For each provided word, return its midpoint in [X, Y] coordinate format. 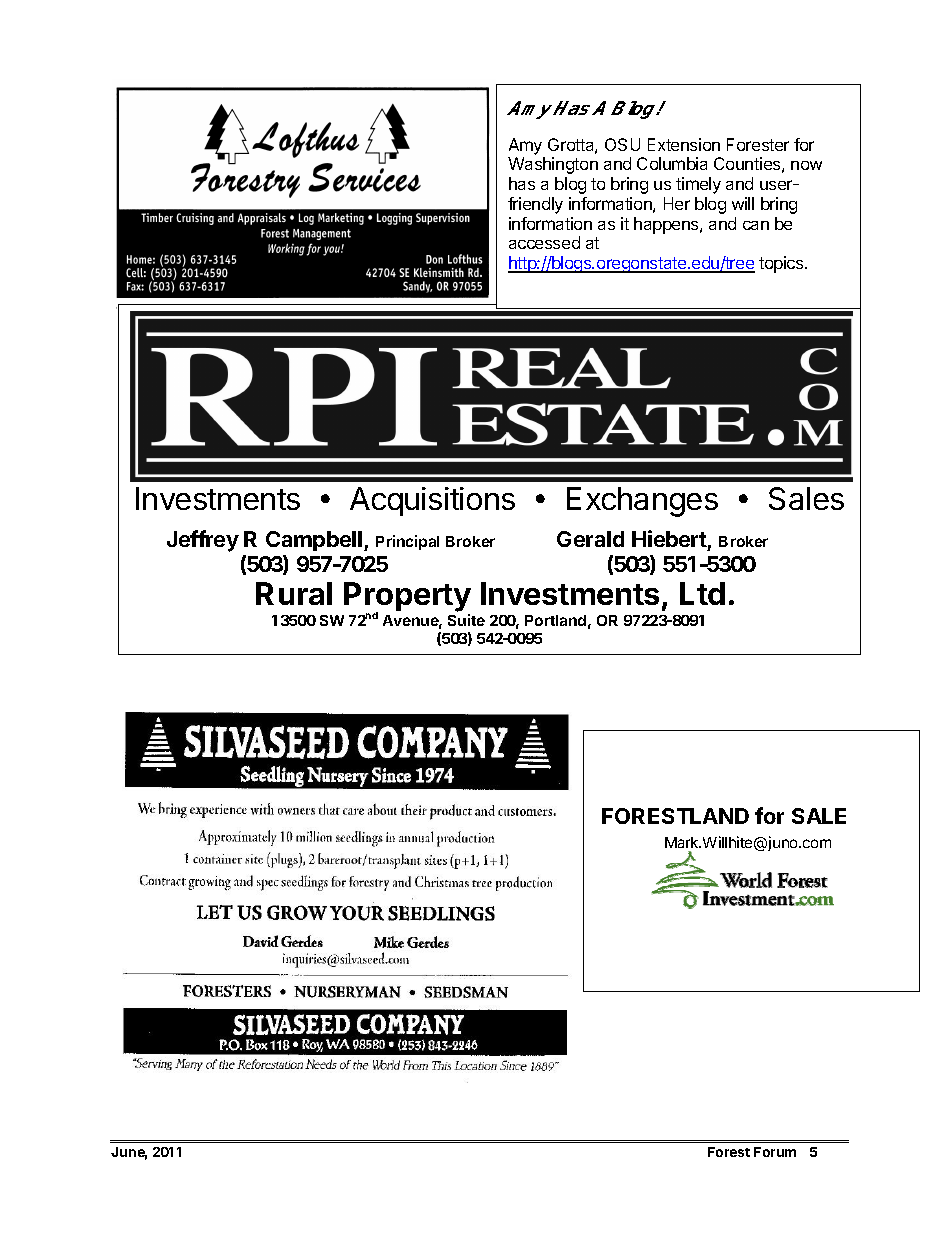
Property [407, 598]
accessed [544, 242]
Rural [294, 593]
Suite [466, 620]
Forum [775, 1152]
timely [698, 185]
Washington [553, 165]
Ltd [702, 593]
